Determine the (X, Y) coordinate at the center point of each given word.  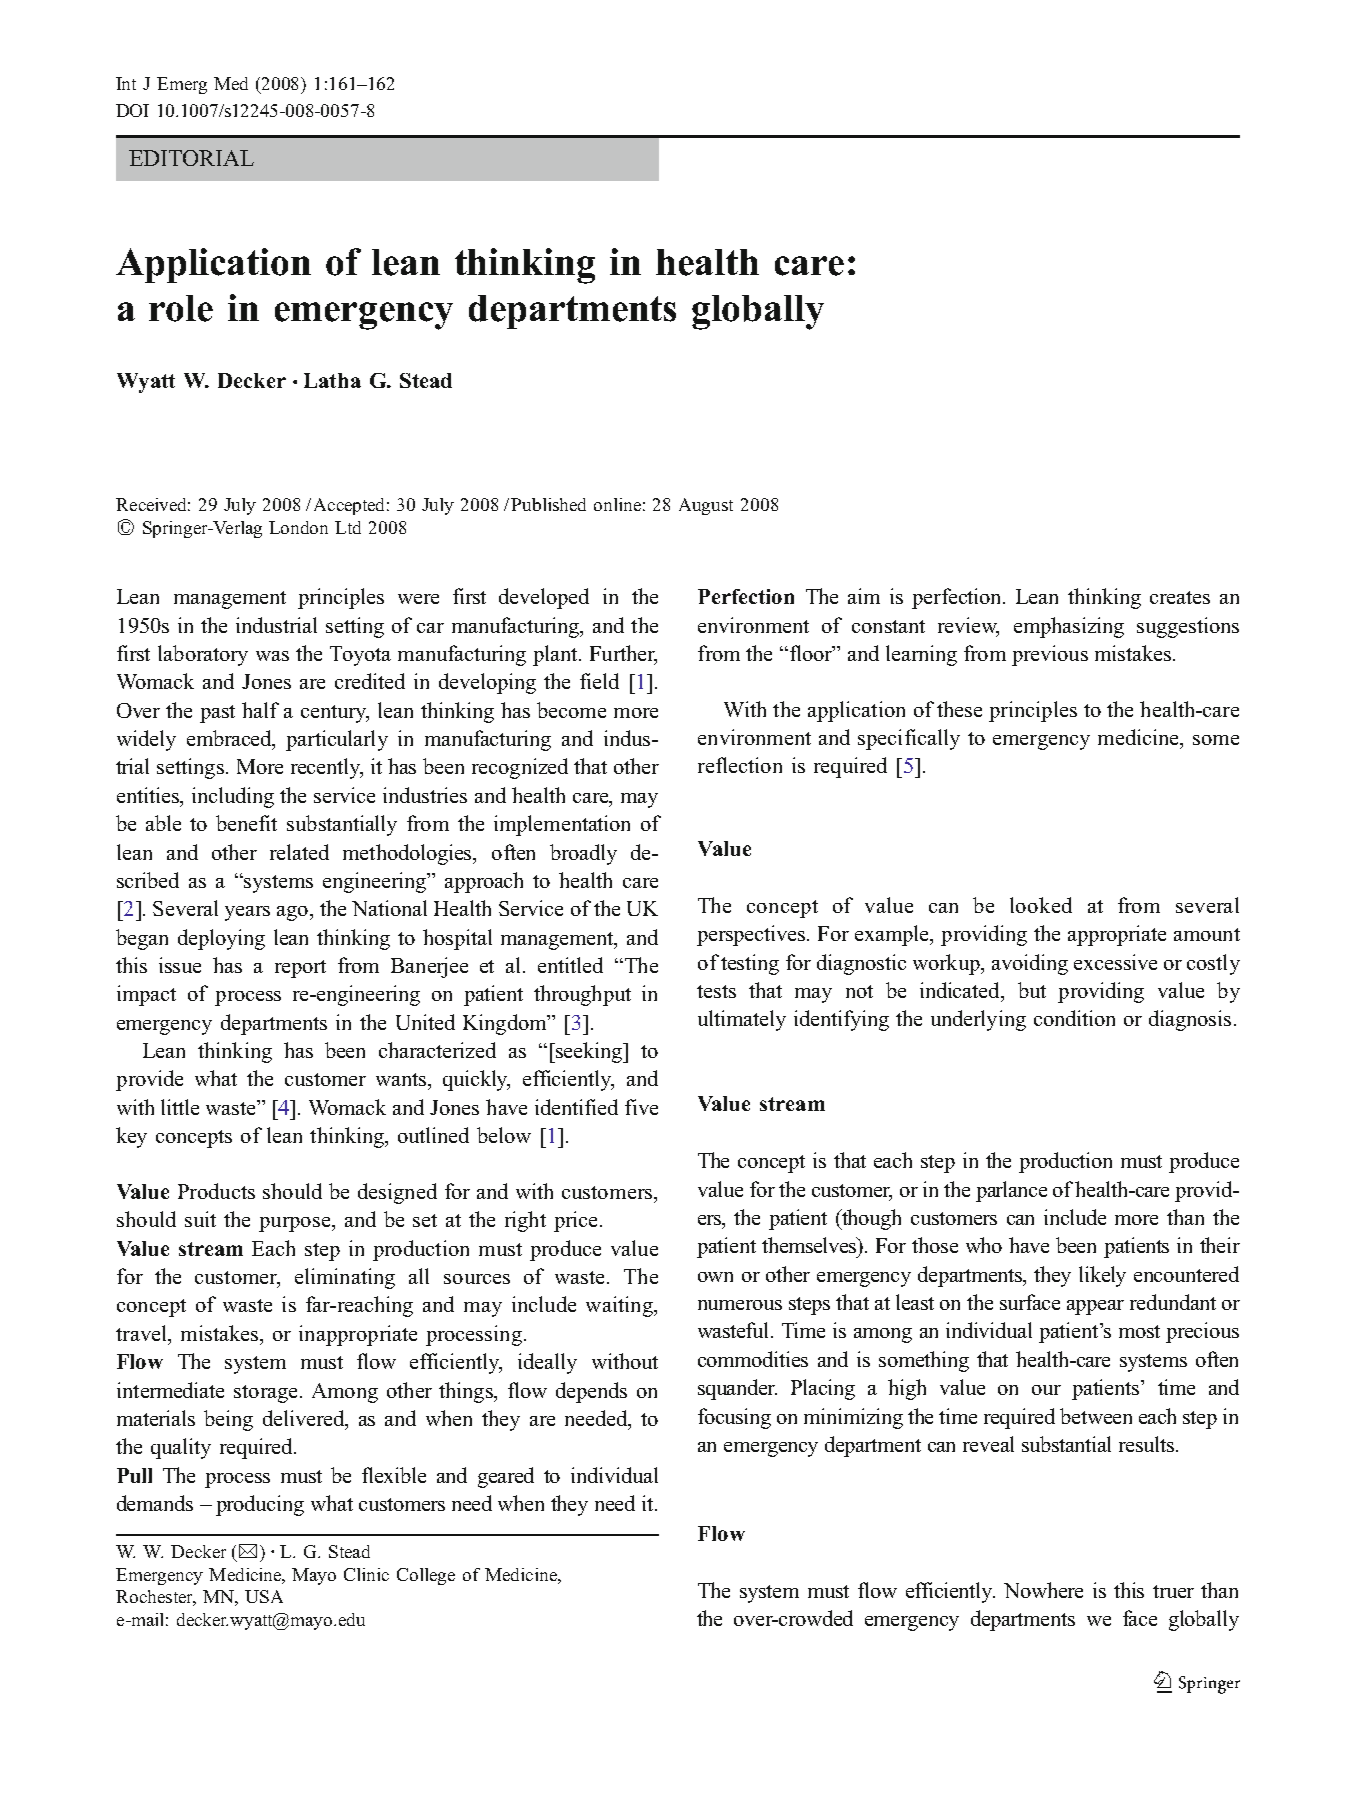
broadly (583, 854)
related (299, 852)
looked (1041, 905)
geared (506, 1477)
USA (264, 1596)
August (706, 506)
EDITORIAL (191, 158)
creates (1180, 597)
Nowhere (1043, 1590)
